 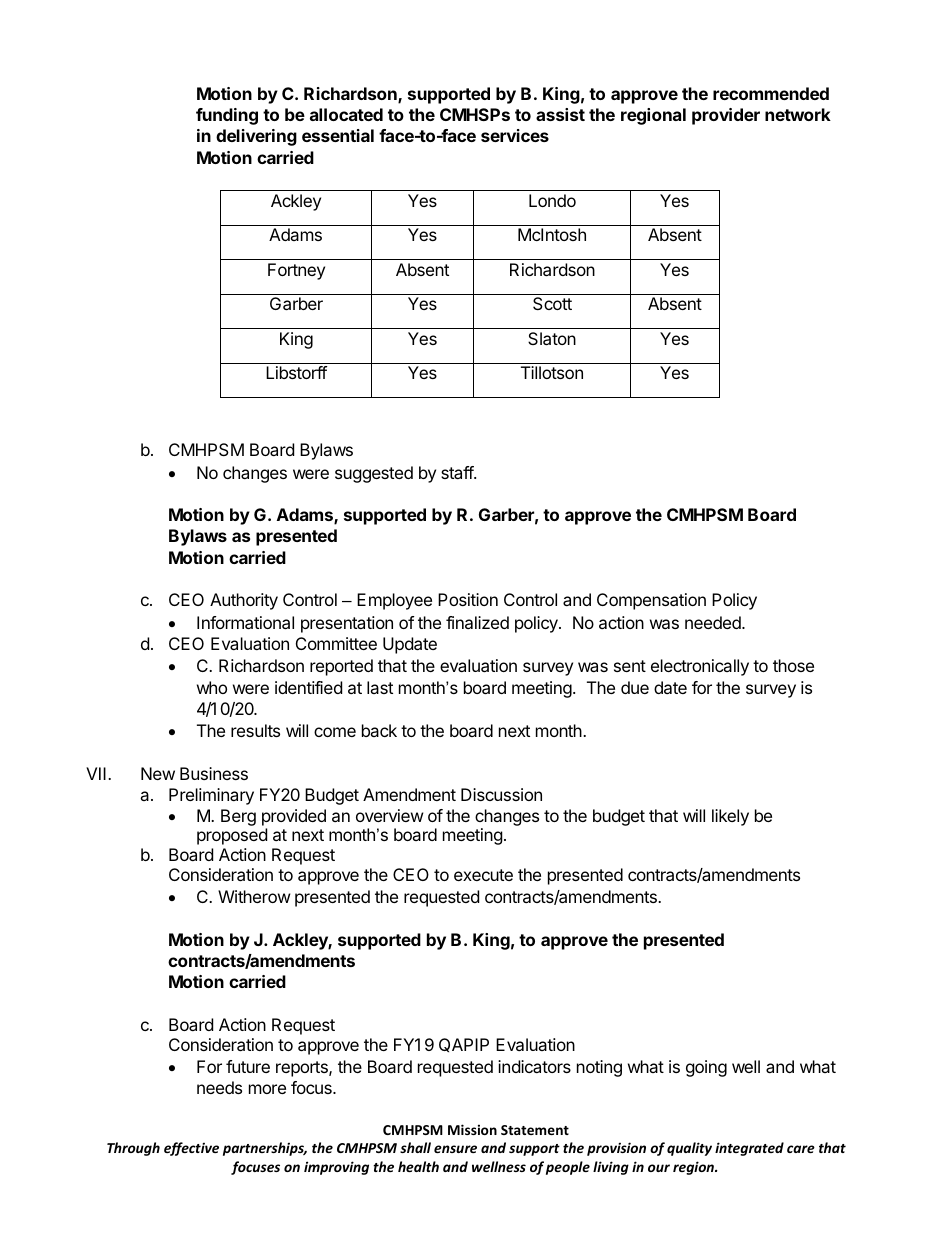 I want to click on effective, so click(x=191, y=1149).
